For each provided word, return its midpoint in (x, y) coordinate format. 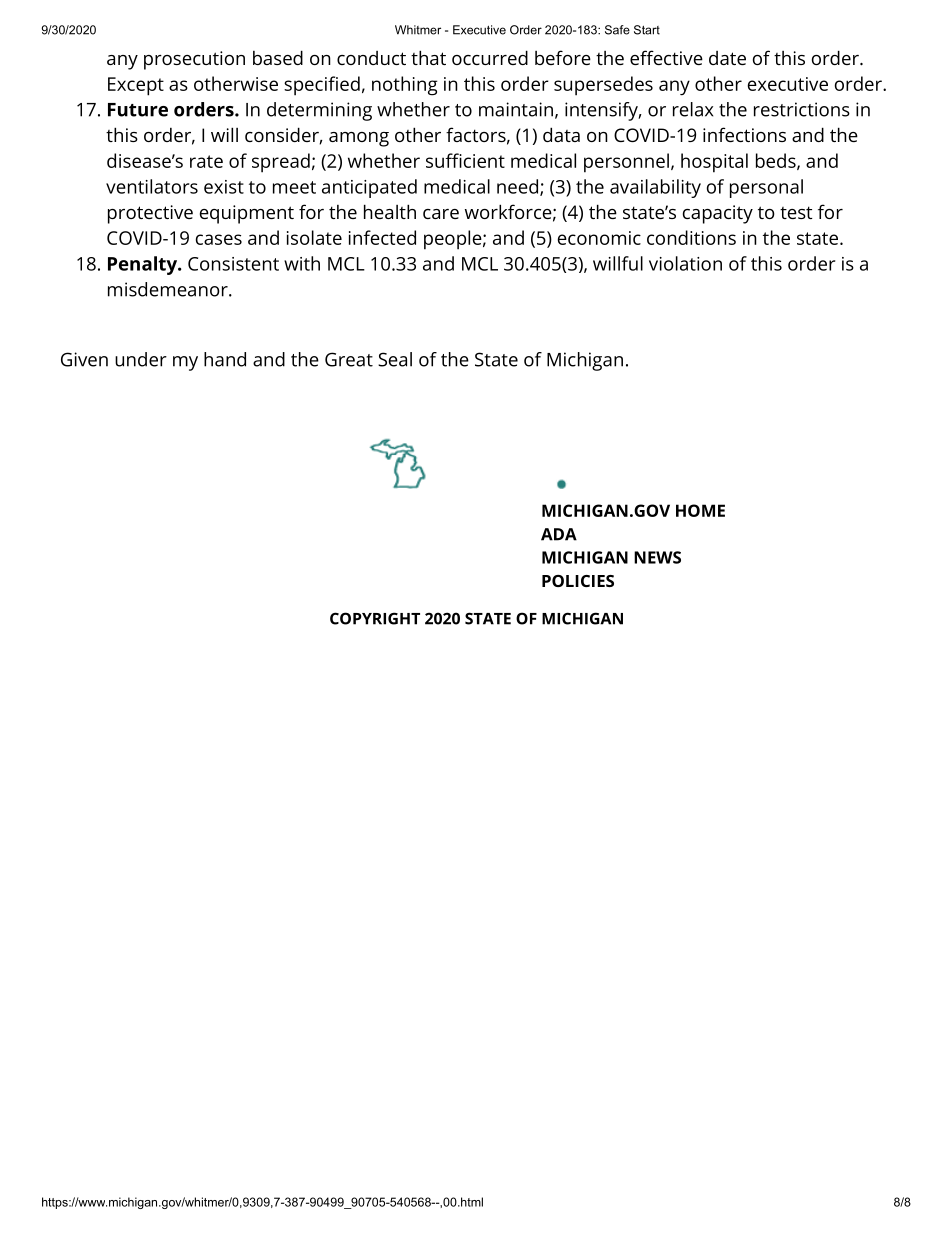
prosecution (194, 60)
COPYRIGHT (375, 618)
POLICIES (578, 581)
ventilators (152, 186)
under (141, 359)
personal (766, 188)
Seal (395, 359)
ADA (559, 534)
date (727, 58)
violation (685, 263)
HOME (700, 510)
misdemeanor (169, 289)
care (441, 214)
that (428, 57)
